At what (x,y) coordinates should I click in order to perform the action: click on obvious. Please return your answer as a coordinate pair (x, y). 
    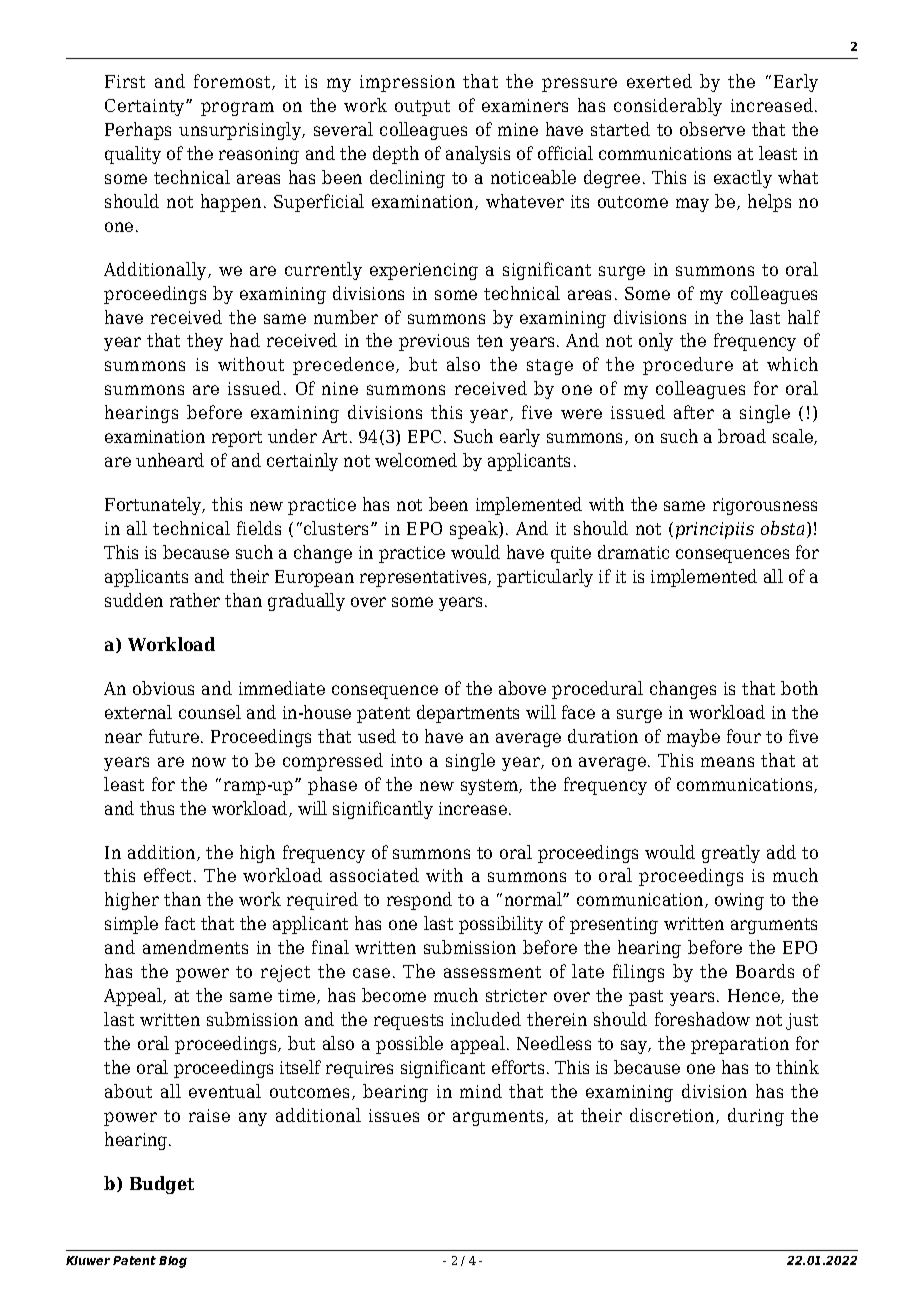
    Looking at the image, I should click on (163, 688).
